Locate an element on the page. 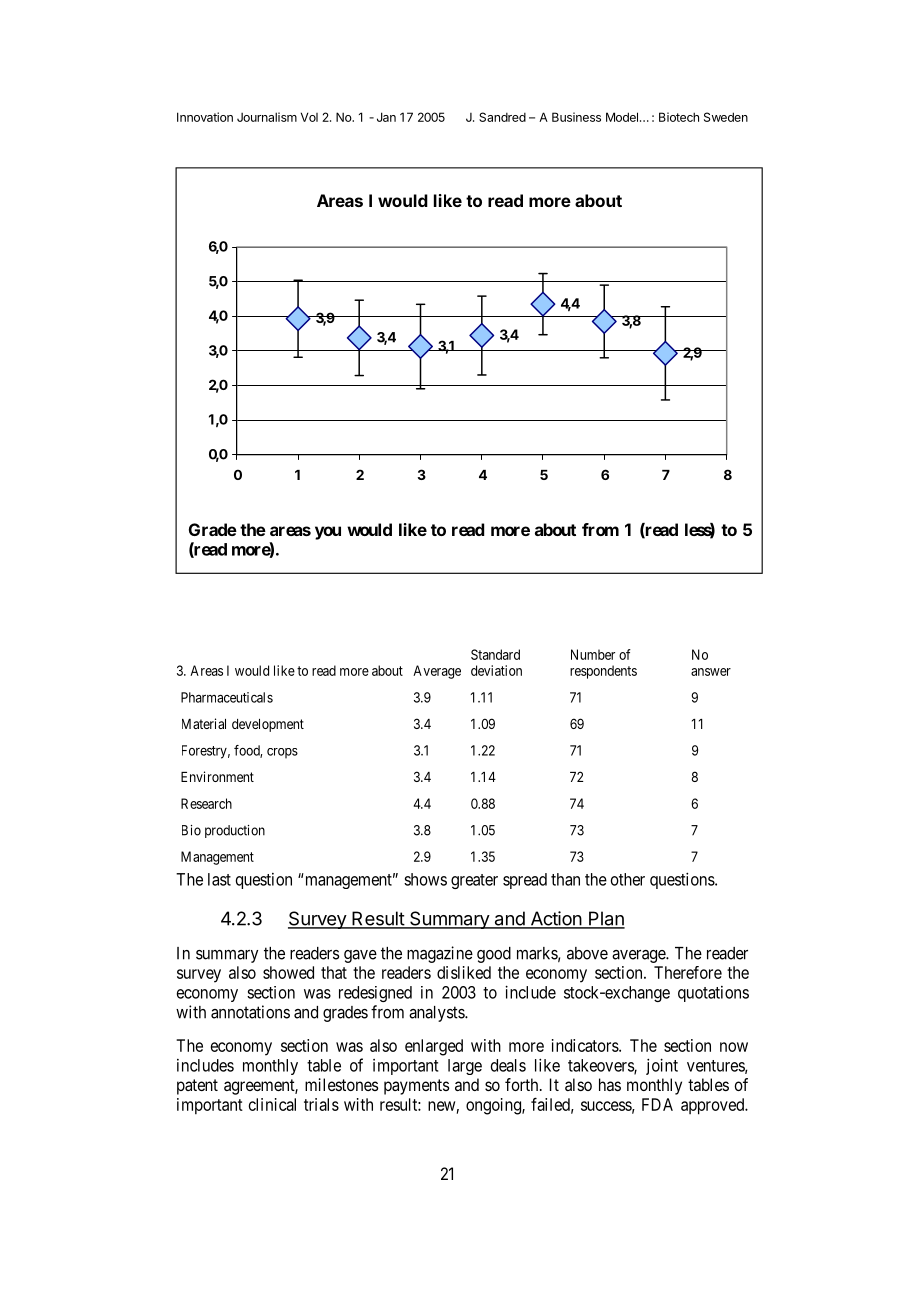 The width and height of the page is (924, 1308). Journalism is located at coordinates (267, 117).
